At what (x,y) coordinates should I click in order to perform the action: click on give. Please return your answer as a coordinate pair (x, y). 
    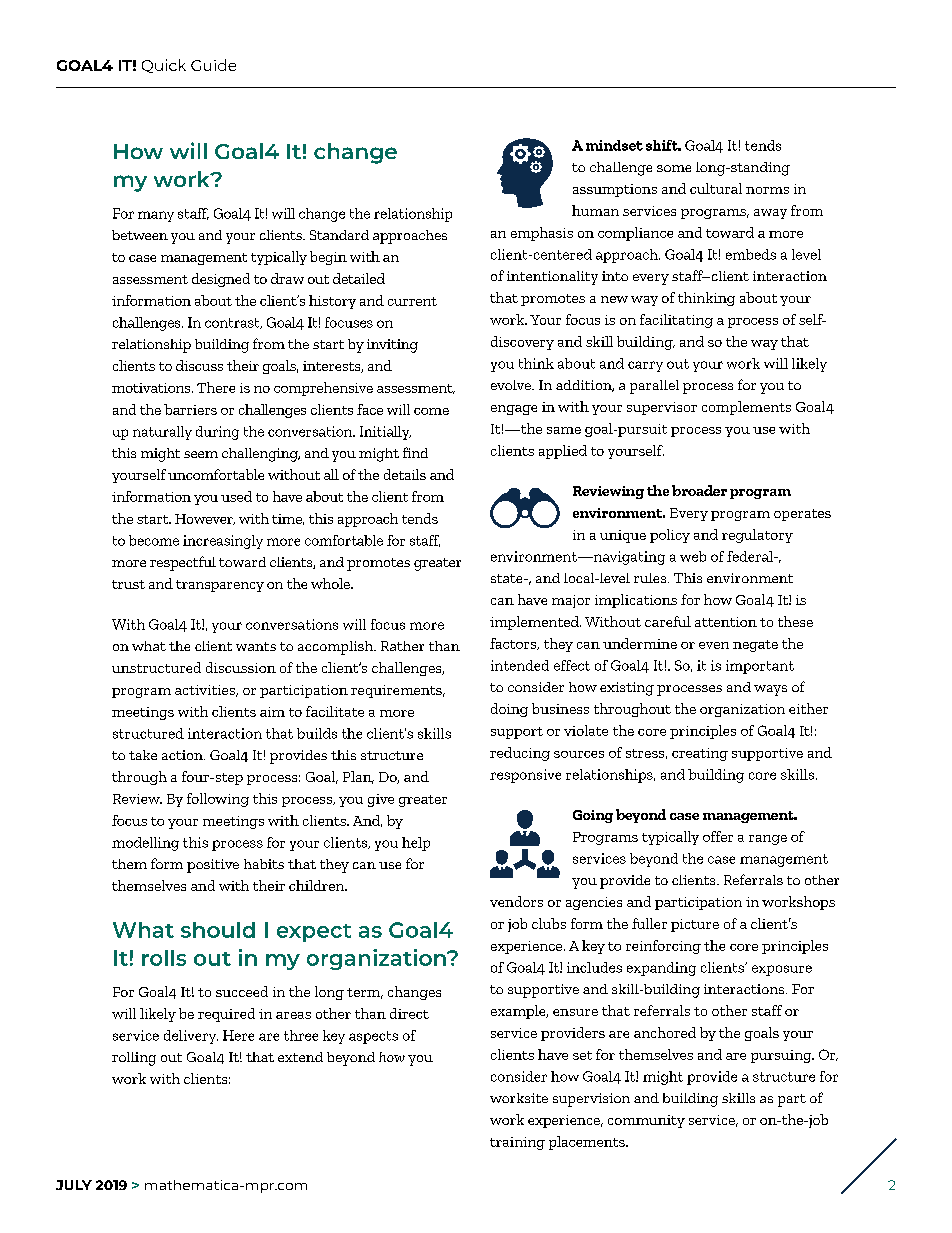
    Looking at the image, I should click on (381, 800).
